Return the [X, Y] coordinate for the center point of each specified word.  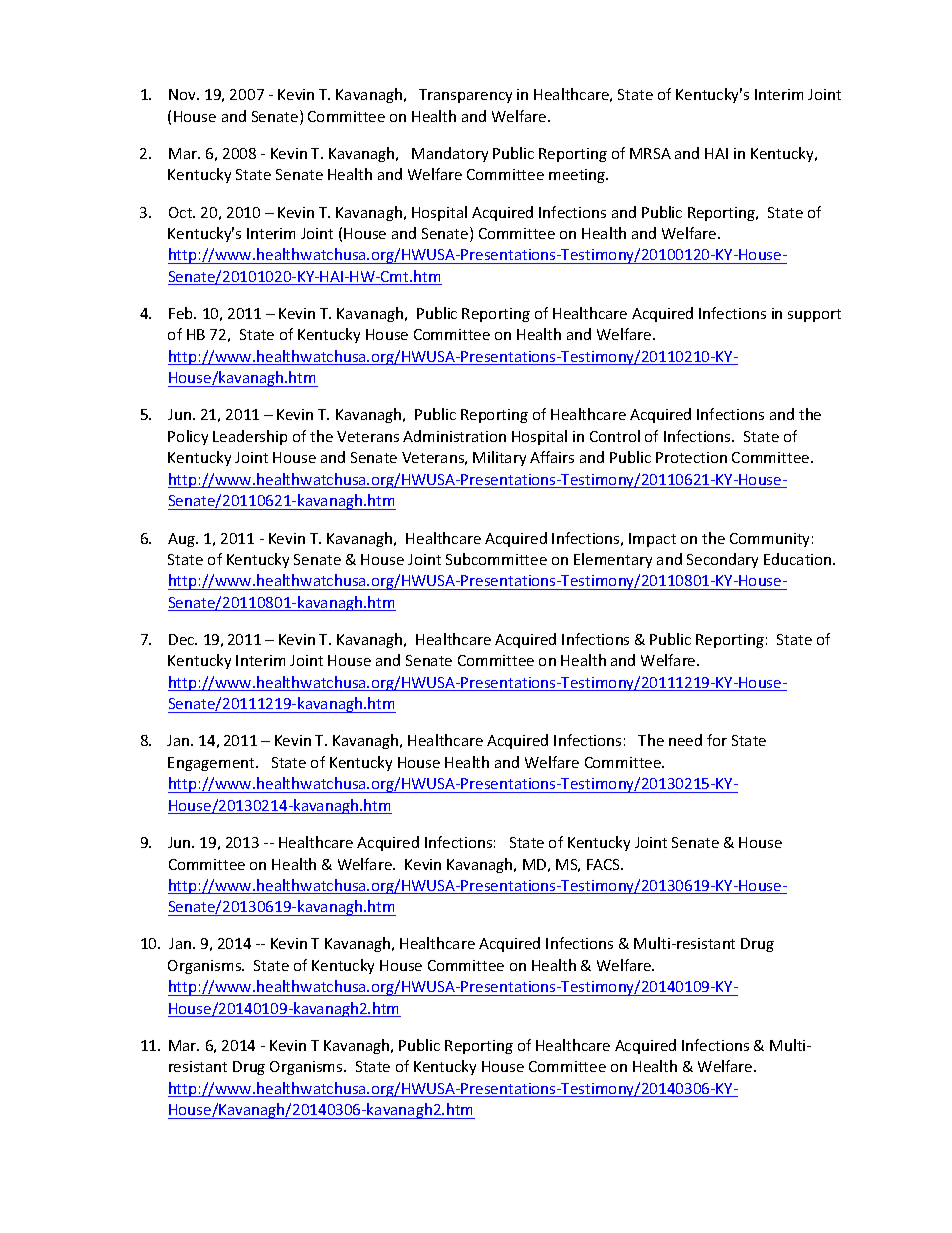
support [814, 315]
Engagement [212, 764]
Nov [183, 94]
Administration [454, 436]
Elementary [613, 560]
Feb [182, 313]
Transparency [465, 96]
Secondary [722, 560]
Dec [183, 639]
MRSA [650, 153]
